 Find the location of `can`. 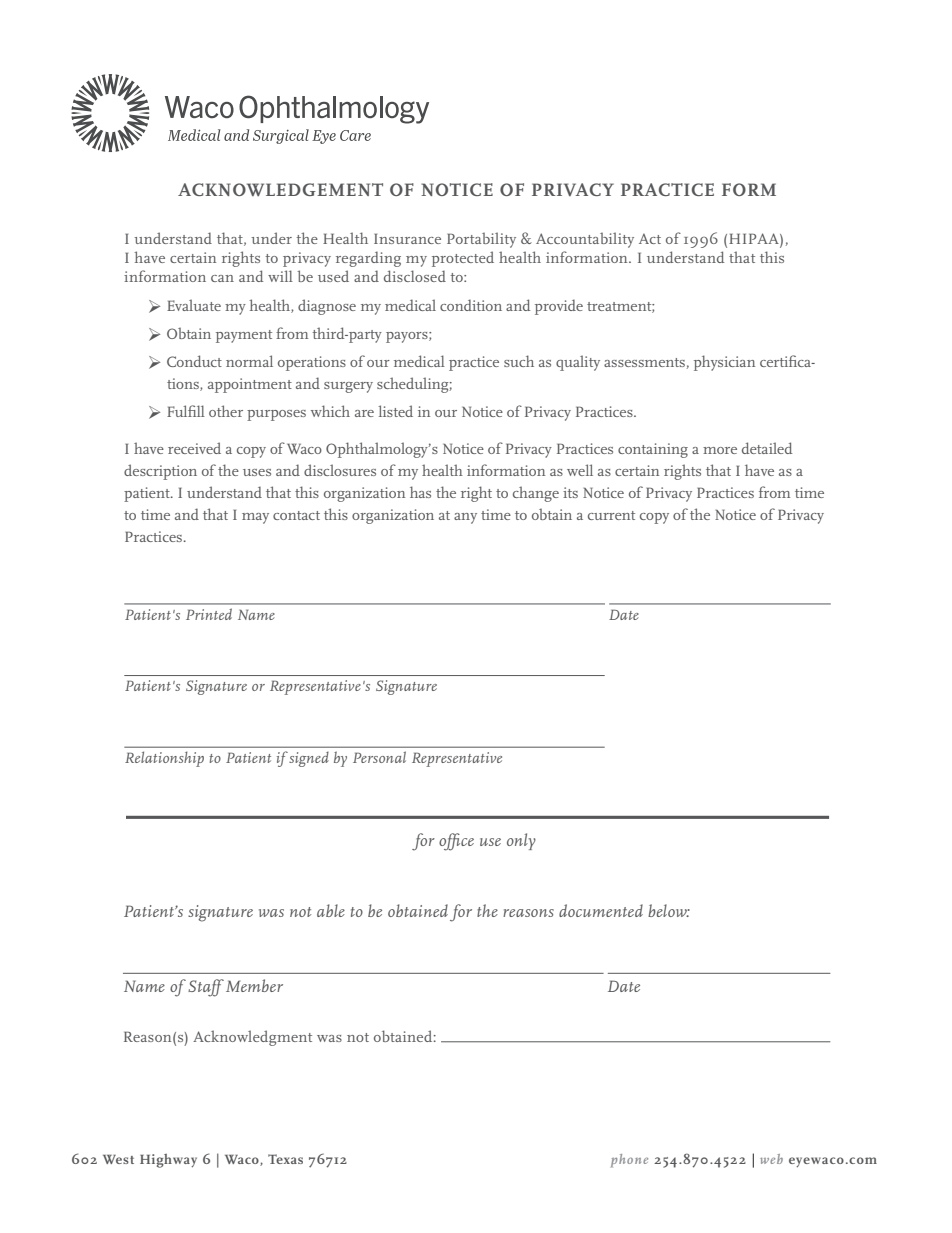

can is located at coordinates (222, 278).
